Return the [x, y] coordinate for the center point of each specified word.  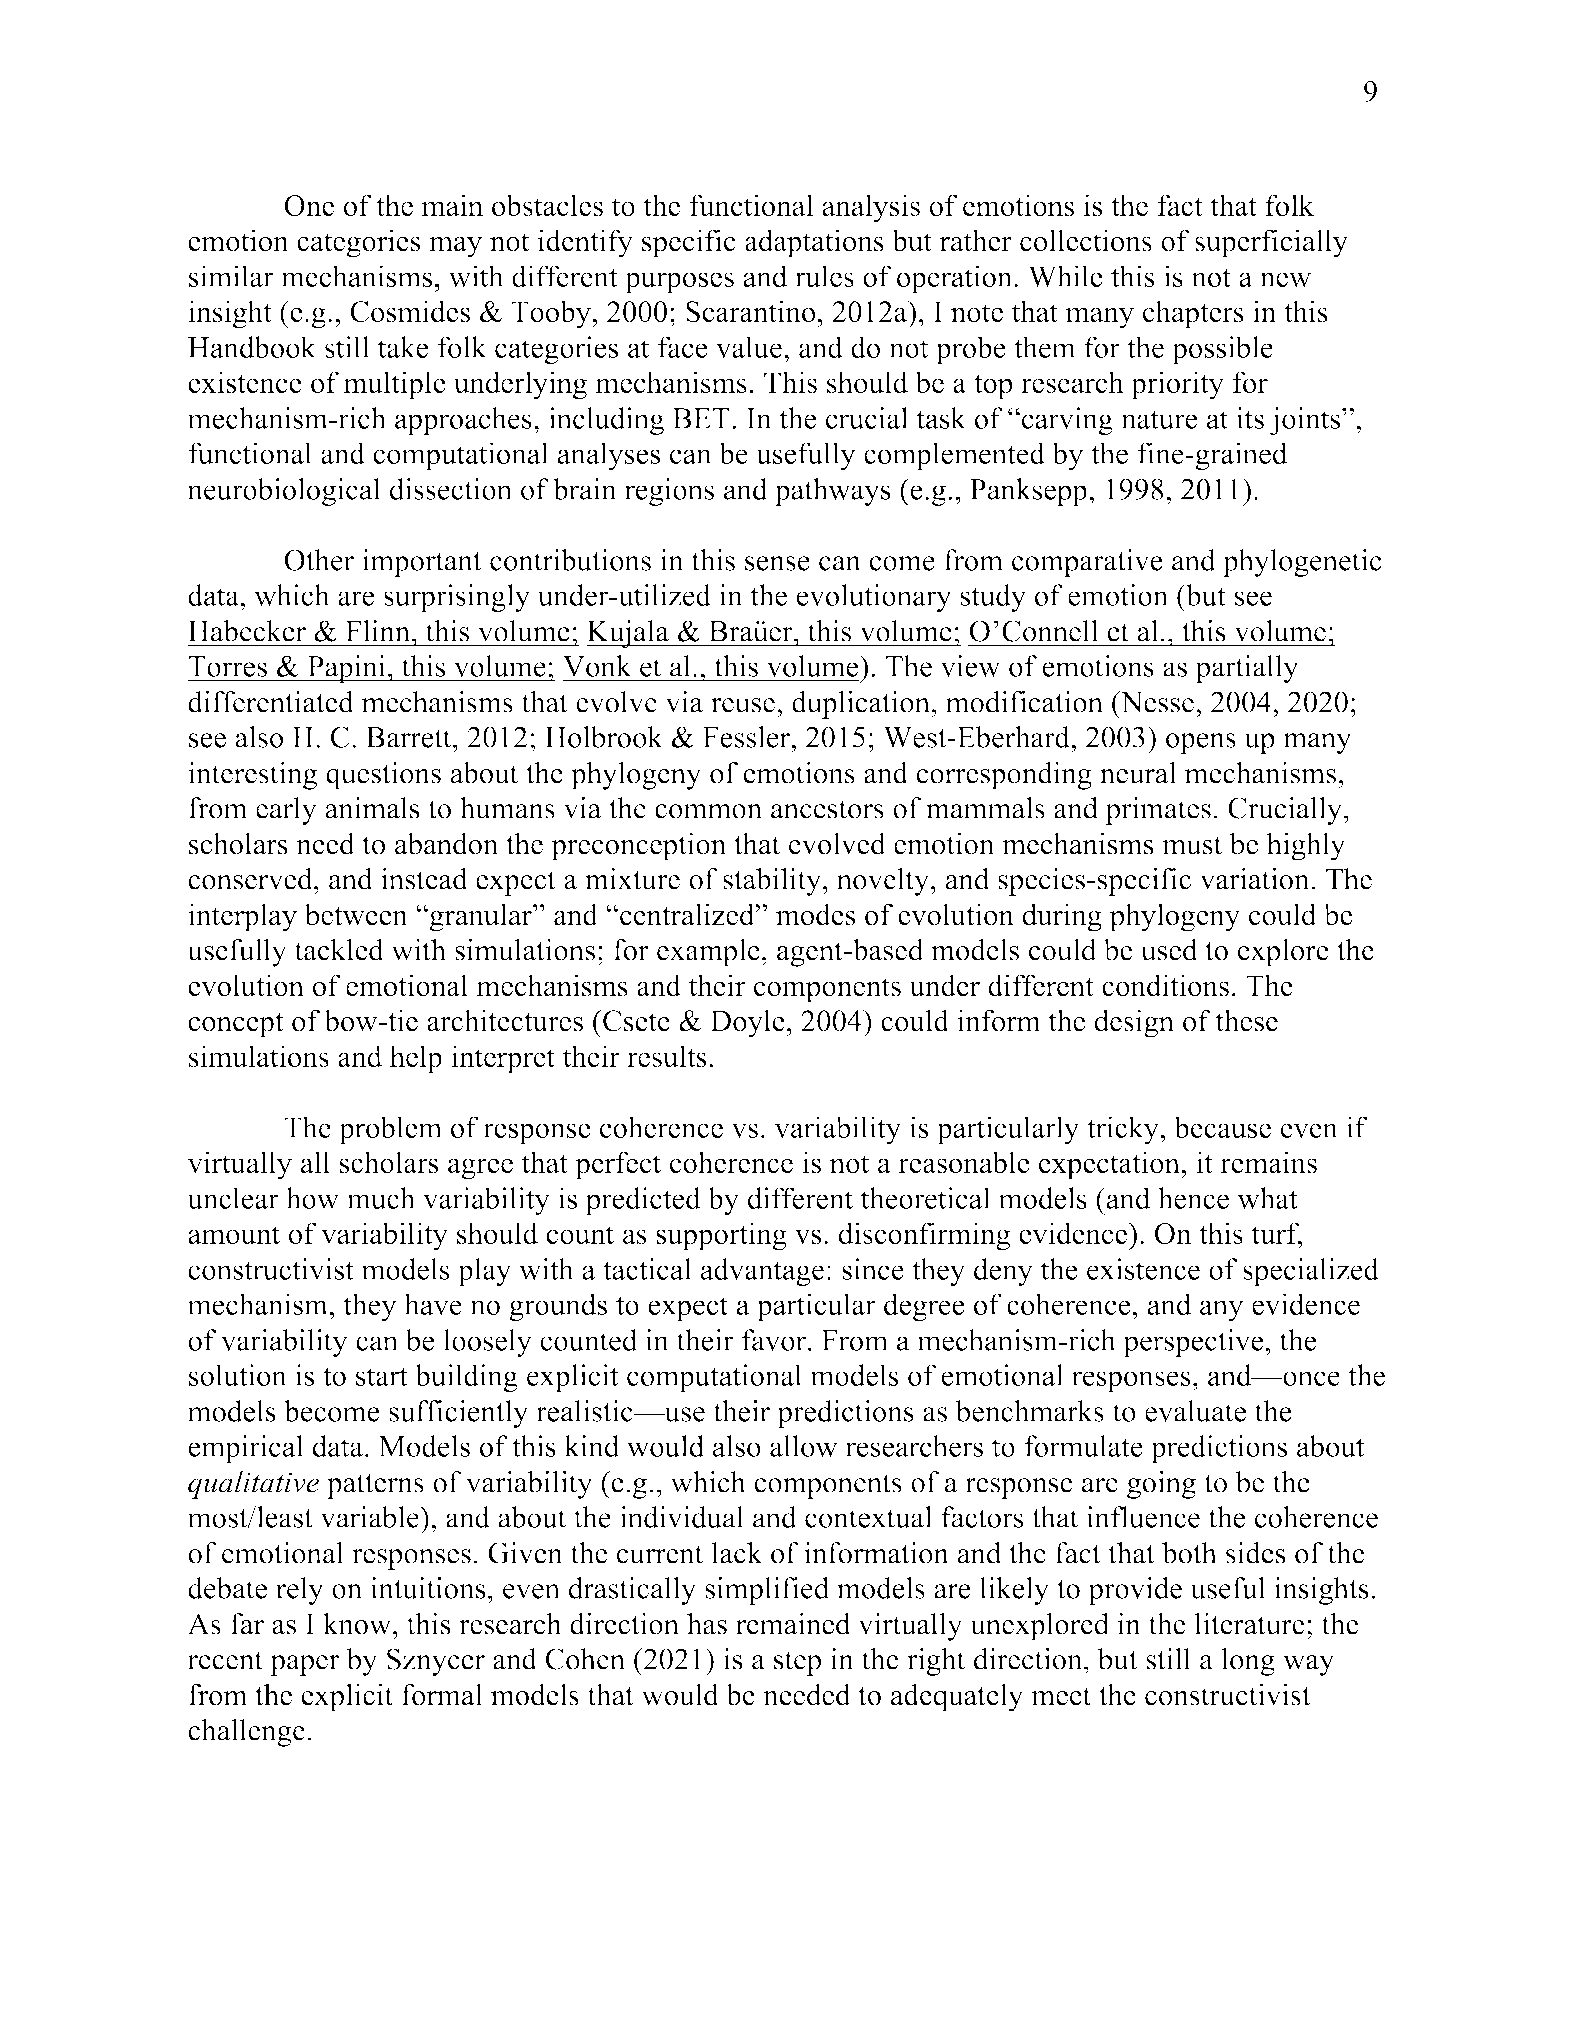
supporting [721, 1236]
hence [1193, 1198]
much [381, 1198]
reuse [743, 705]
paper [304, 1665]
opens [1201, 743]
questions [383, 776]
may [455, 247]
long [1248, 1662]
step [797, 1663]
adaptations [814, 243]
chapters [1193, 314]
